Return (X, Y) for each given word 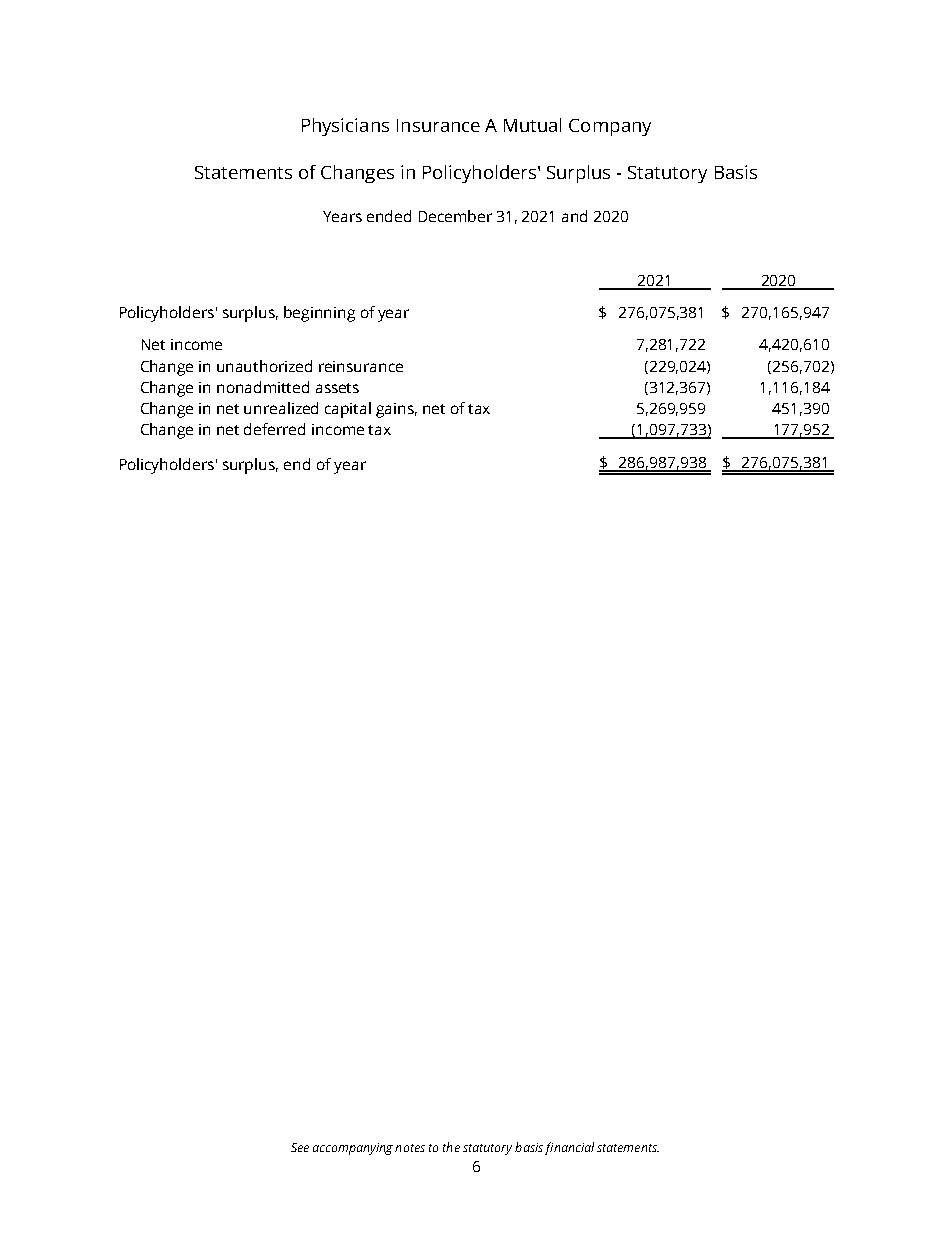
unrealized (281, 408)
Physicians (345, 127)
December (455, 216)
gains (396, 410)
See (300, 1147)
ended (389, 216)
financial (569, 1148)
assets (337, 388)
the (451, 1147)
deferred (274, 429)
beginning (319, 314)
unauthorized (264, 366)
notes (410, 1148)
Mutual (532, 125)
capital (348, 410)
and (574, 216)
